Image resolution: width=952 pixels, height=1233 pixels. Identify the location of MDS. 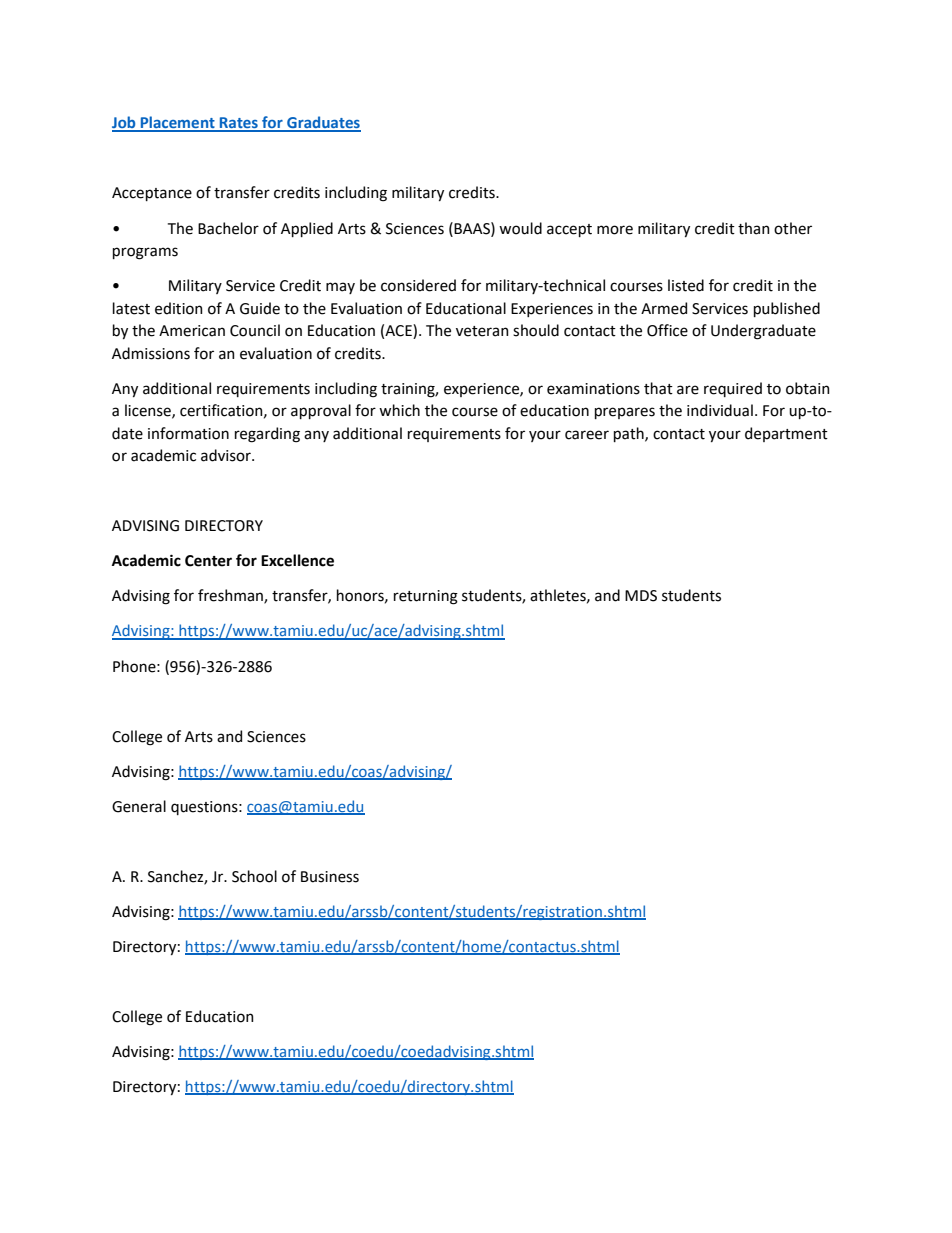
(641, 596).
